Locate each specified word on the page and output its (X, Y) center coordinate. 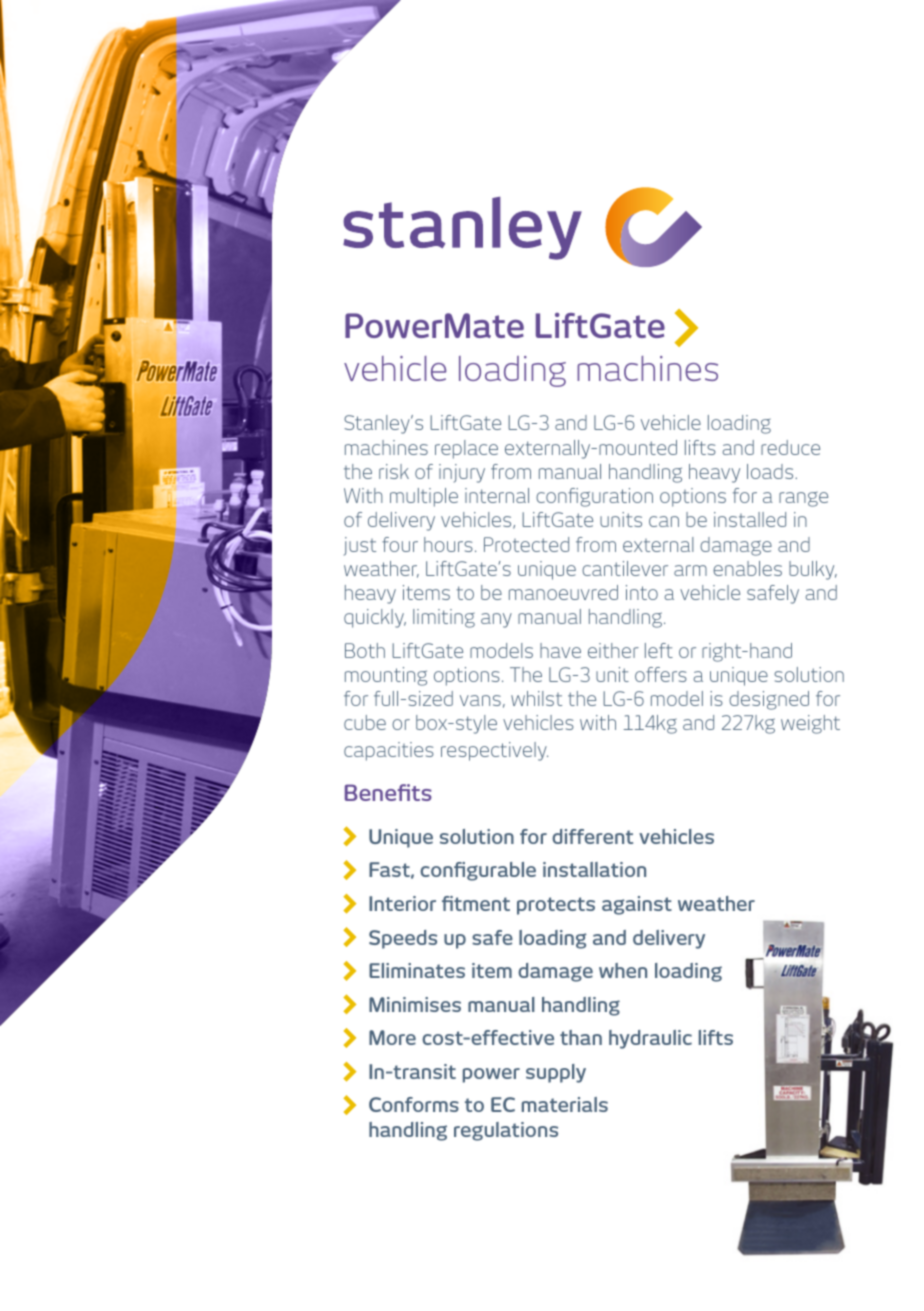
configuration (594, 497)
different (592, 836)
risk (394, 471)
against (637, 905)
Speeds (403, 939)
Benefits (388, 792)
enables (747, 568)
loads (771, 471)
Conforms (414, 1104)
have (560, 650)
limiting (444, 618)
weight (810, 724)
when (623, 970)
